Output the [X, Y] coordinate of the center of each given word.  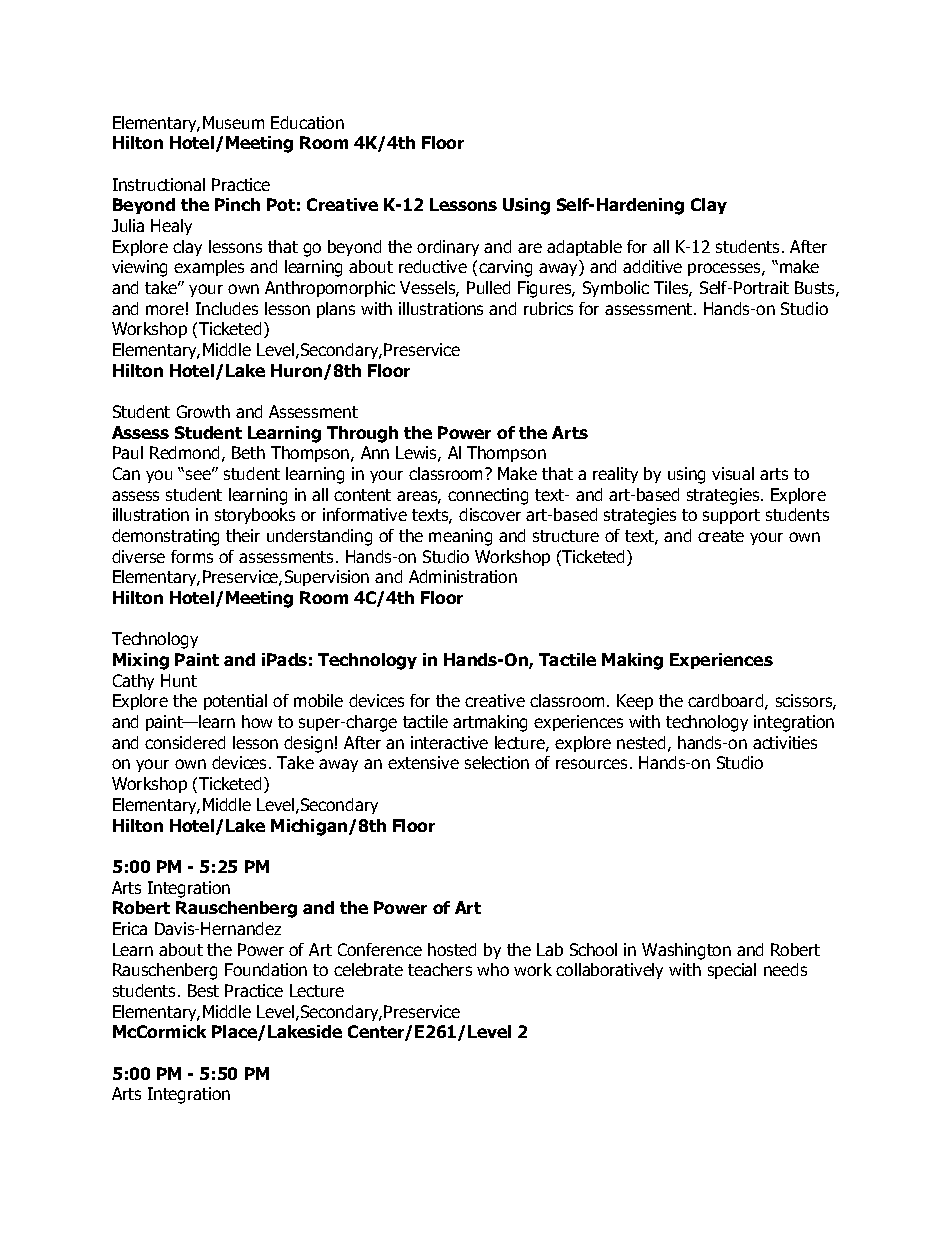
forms [192, 556]
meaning [460, 537]
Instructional [159, 184]
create [721, 536]
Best [203, 990]
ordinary [448, 248]
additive [652, 266]
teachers [440, 969]
